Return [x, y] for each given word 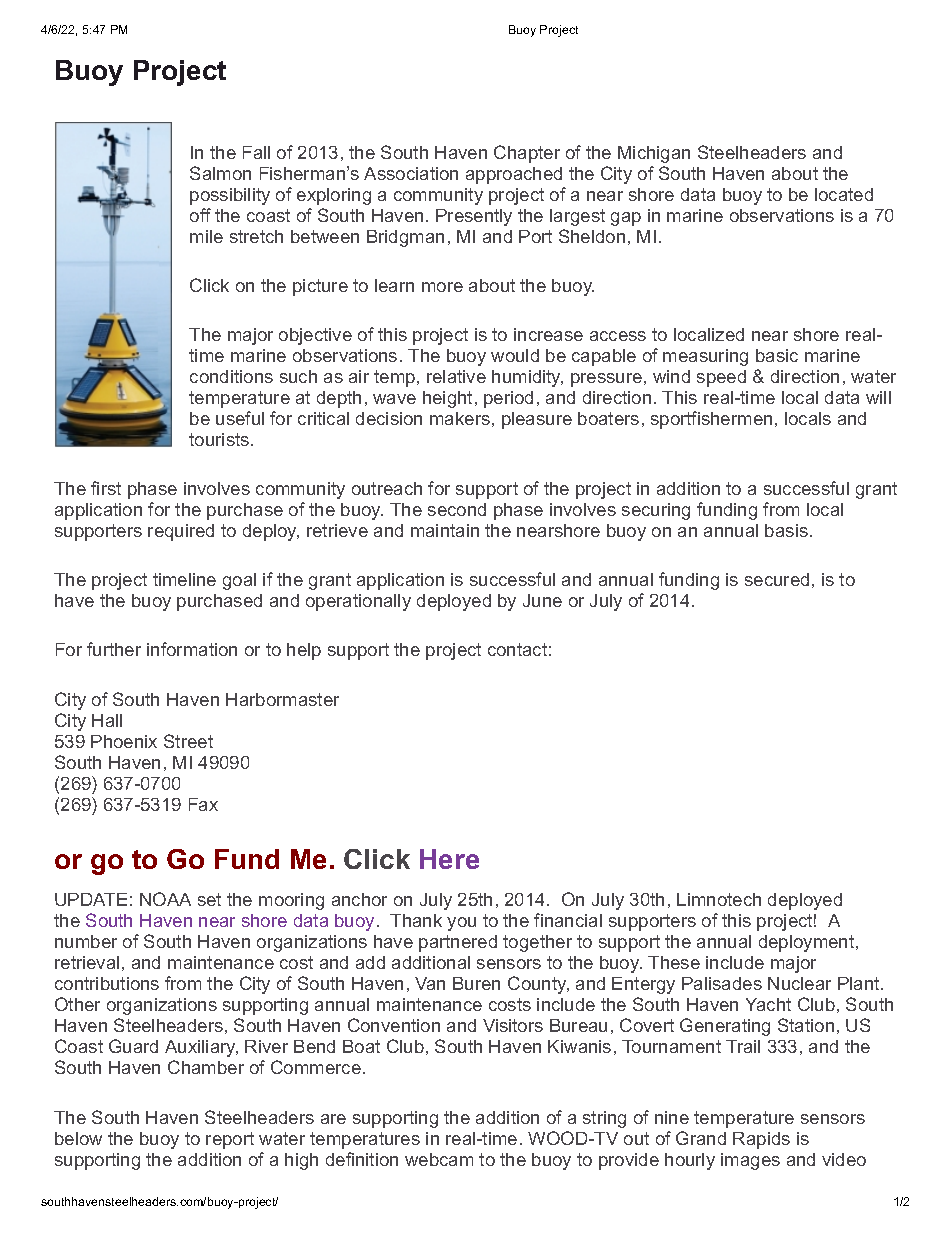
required [181, 532]
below [78, 1138]
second [457, 509]
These [674, 962]
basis [786, 530]
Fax [203, 804]
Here [449, 859]
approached [514, 175]
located [844, 194]
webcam [439, 1159]
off [200, 215]
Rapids [761, 1140]
